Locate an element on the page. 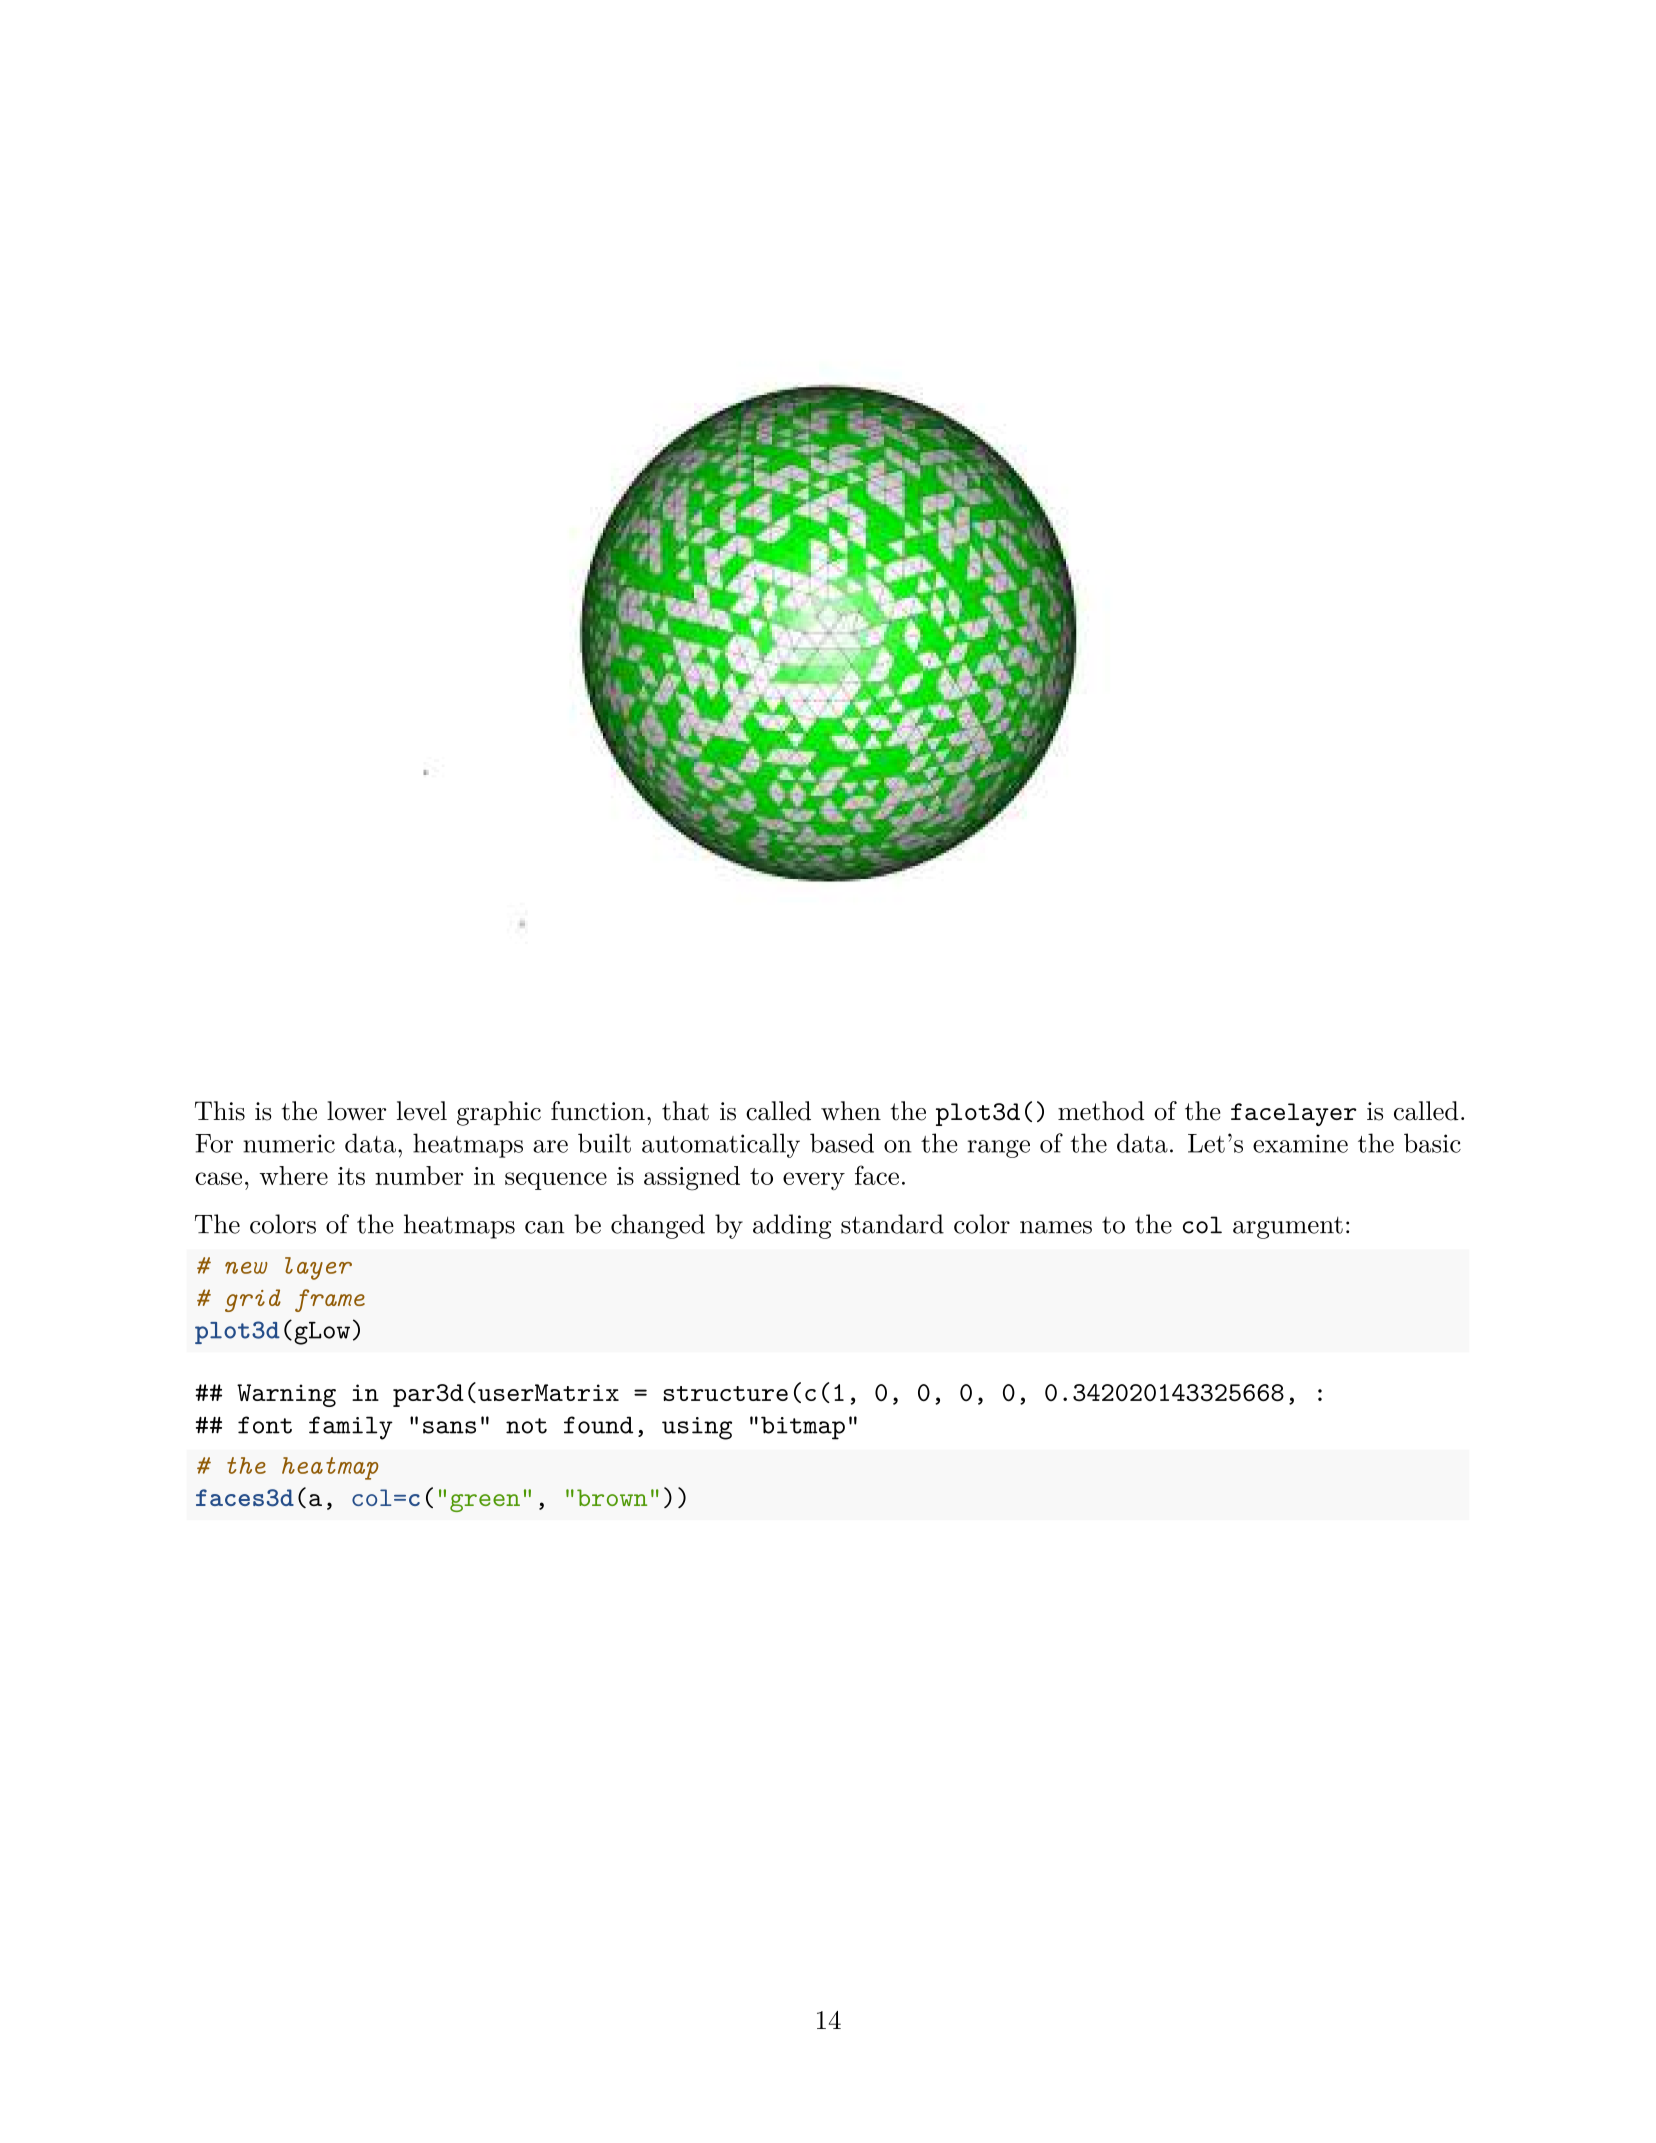 Image resolution: width=1656 pixels, height=2143 pixels. adding is located at coordinates (792, 1226).
